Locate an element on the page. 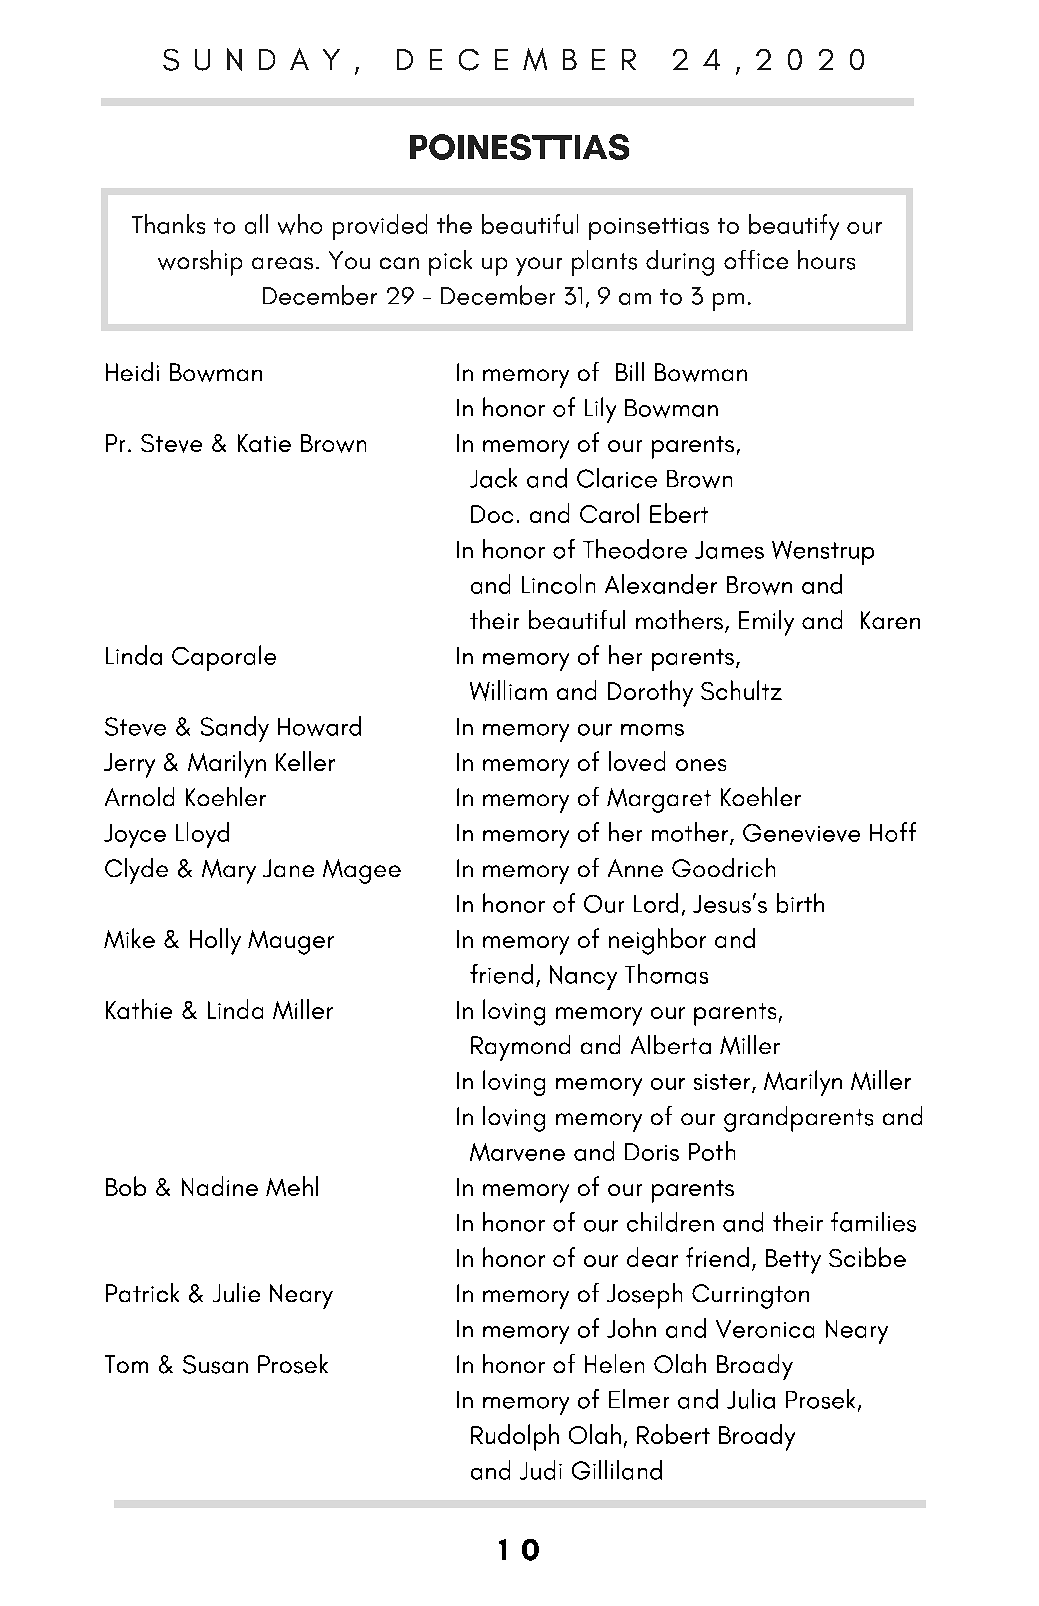 This document has width=1039, height=1606. William is located at coordinates (508, 690).
